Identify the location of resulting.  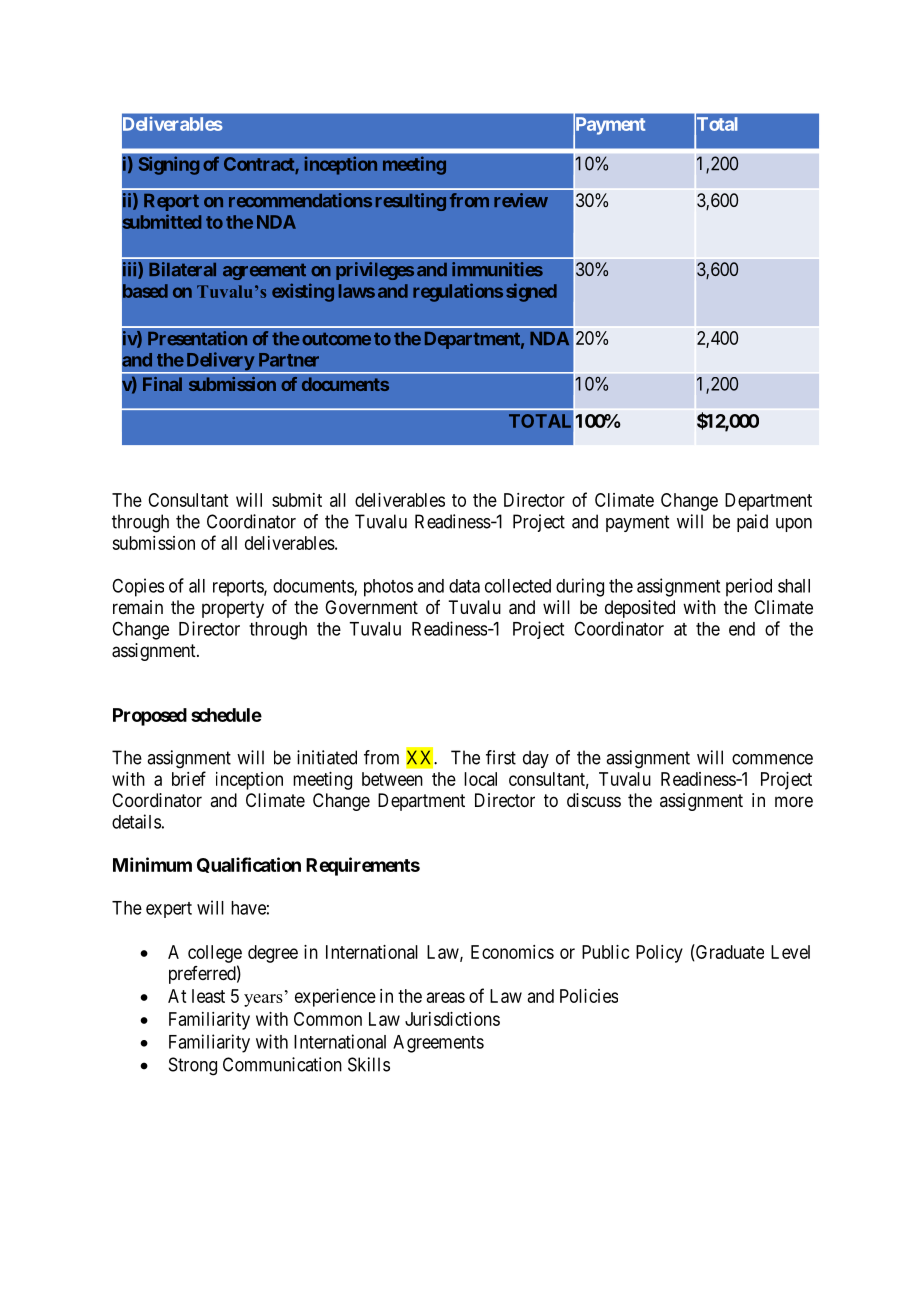
(411, 202).
